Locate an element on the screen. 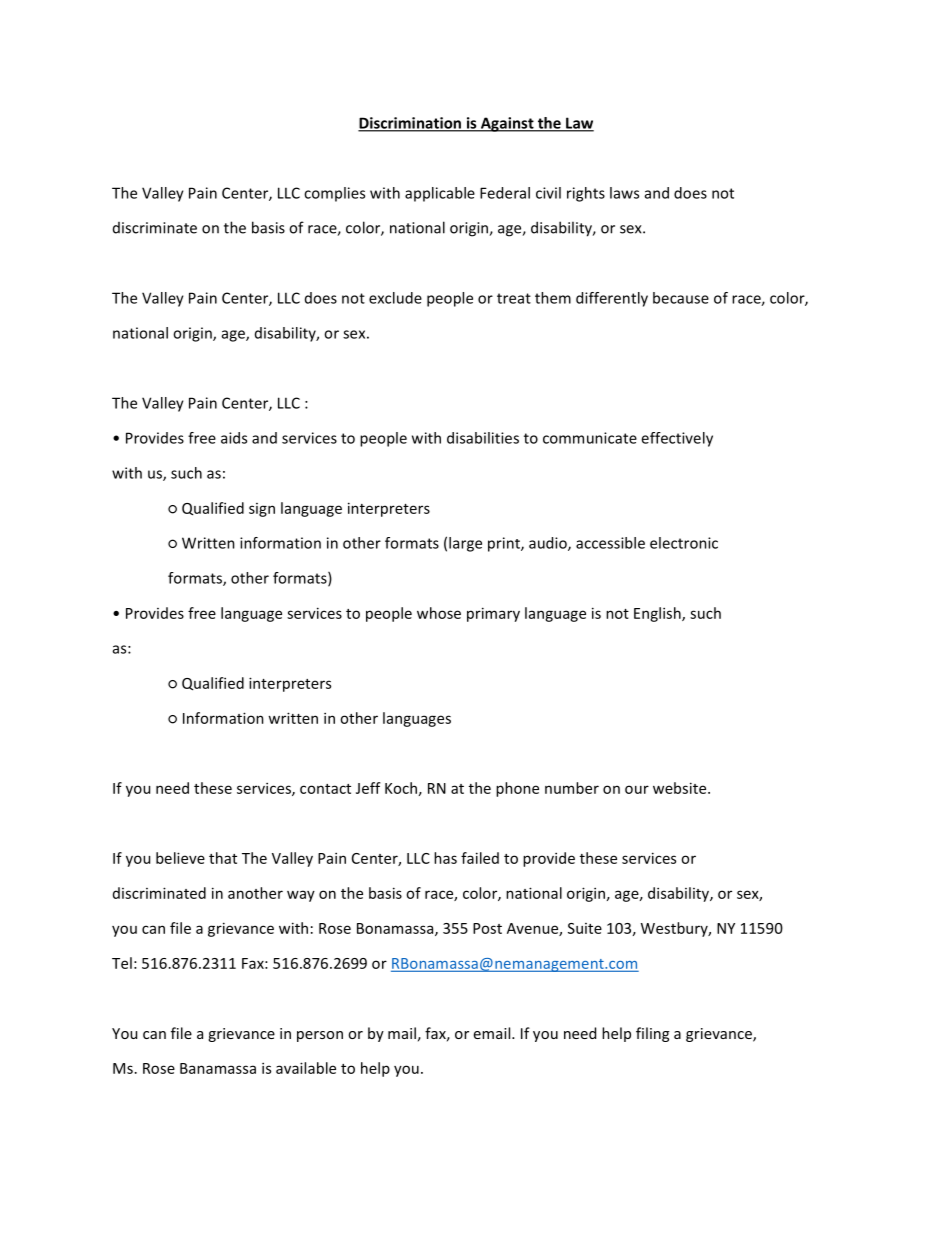  Tel is located at coordinates (122, 963).
